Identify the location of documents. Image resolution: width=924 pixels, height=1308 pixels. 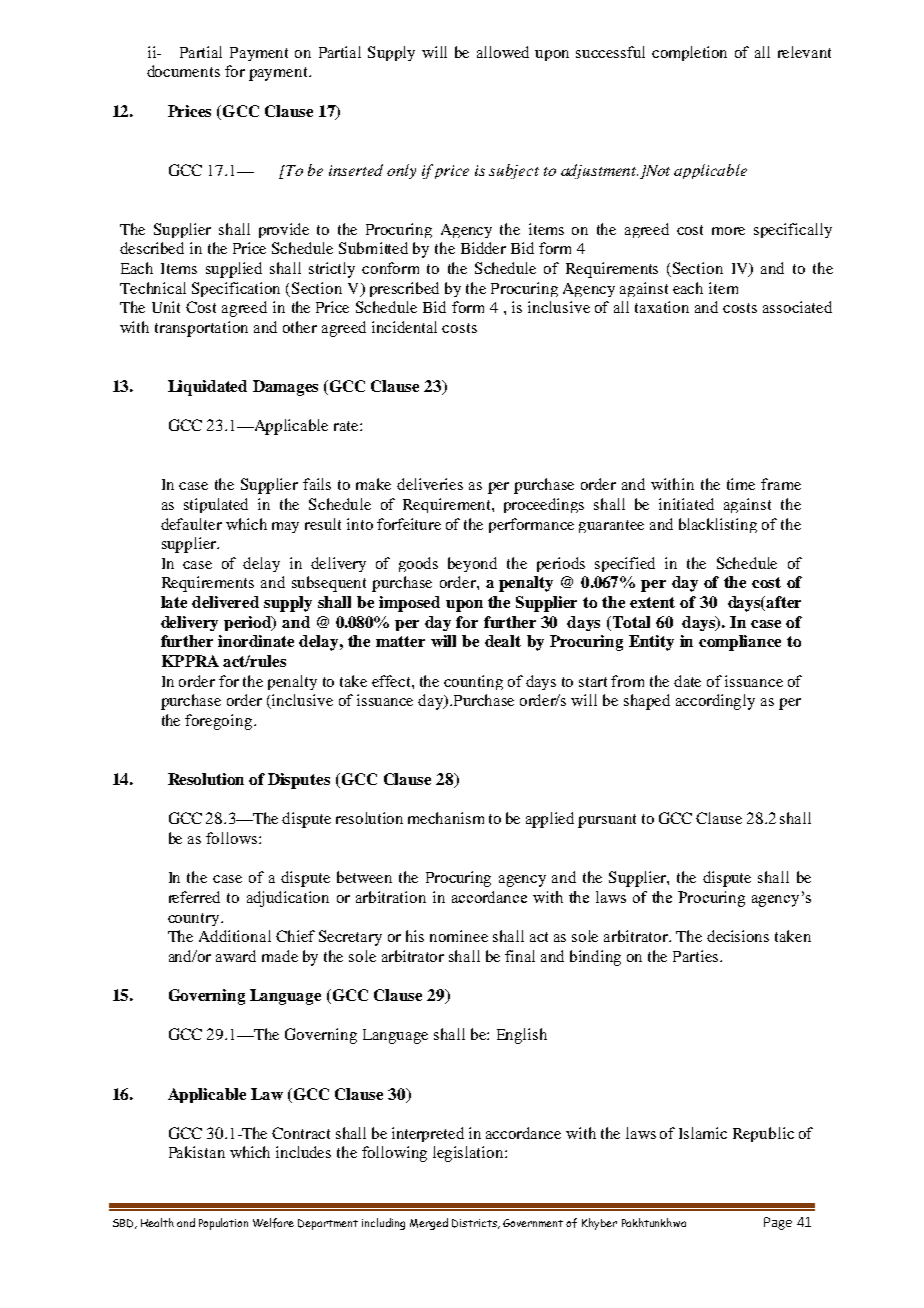
(183, 71).
